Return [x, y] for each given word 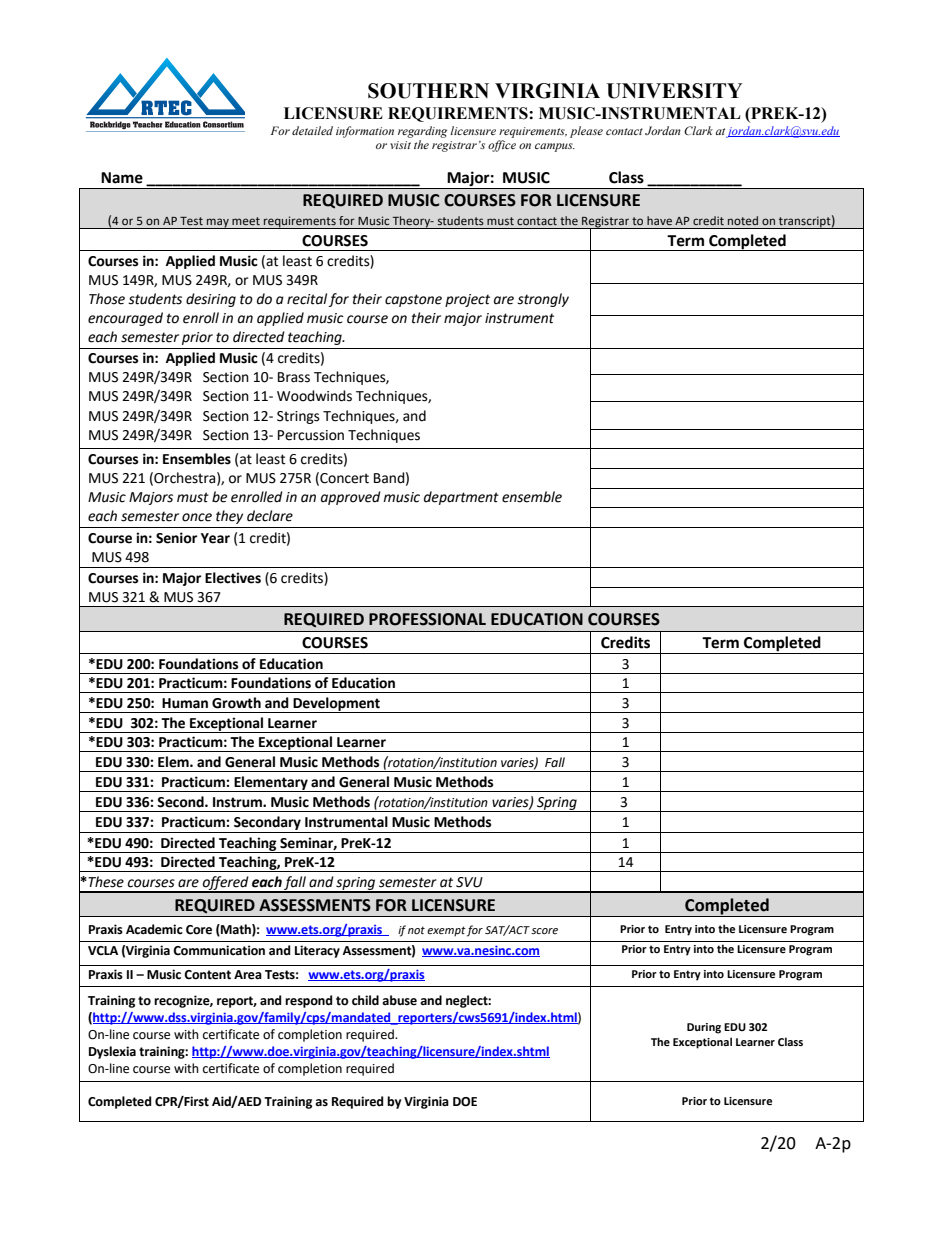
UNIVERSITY [674, 91]
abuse [399, 1000]
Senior [176, 538]
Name [122, 178]
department [461, 498]
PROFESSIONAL [427, 619]
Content [207, 975]
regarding [422, 132]
